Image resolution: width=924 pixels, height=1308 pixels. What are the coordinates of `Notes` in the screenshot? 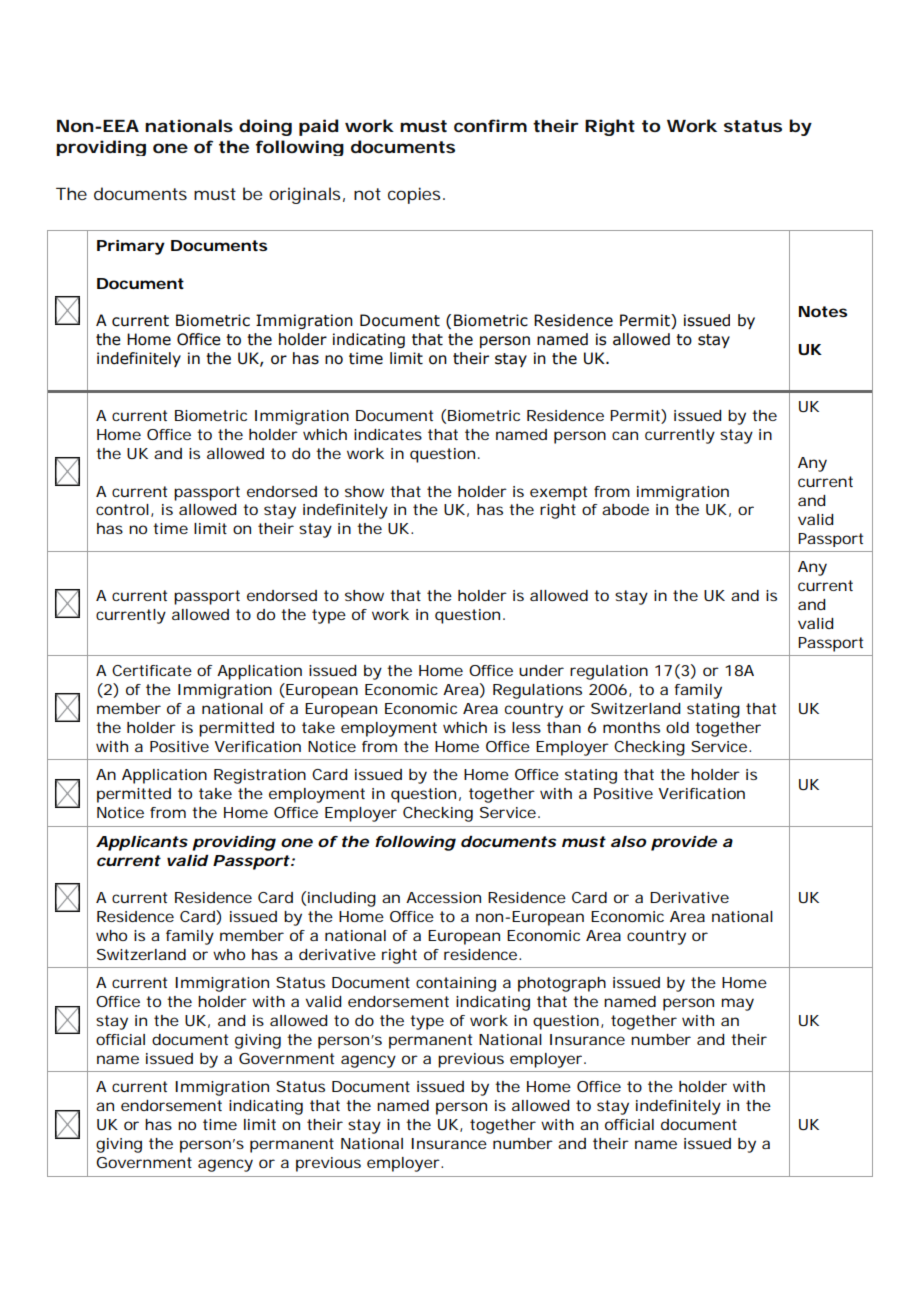 It's located at (823, 311).
